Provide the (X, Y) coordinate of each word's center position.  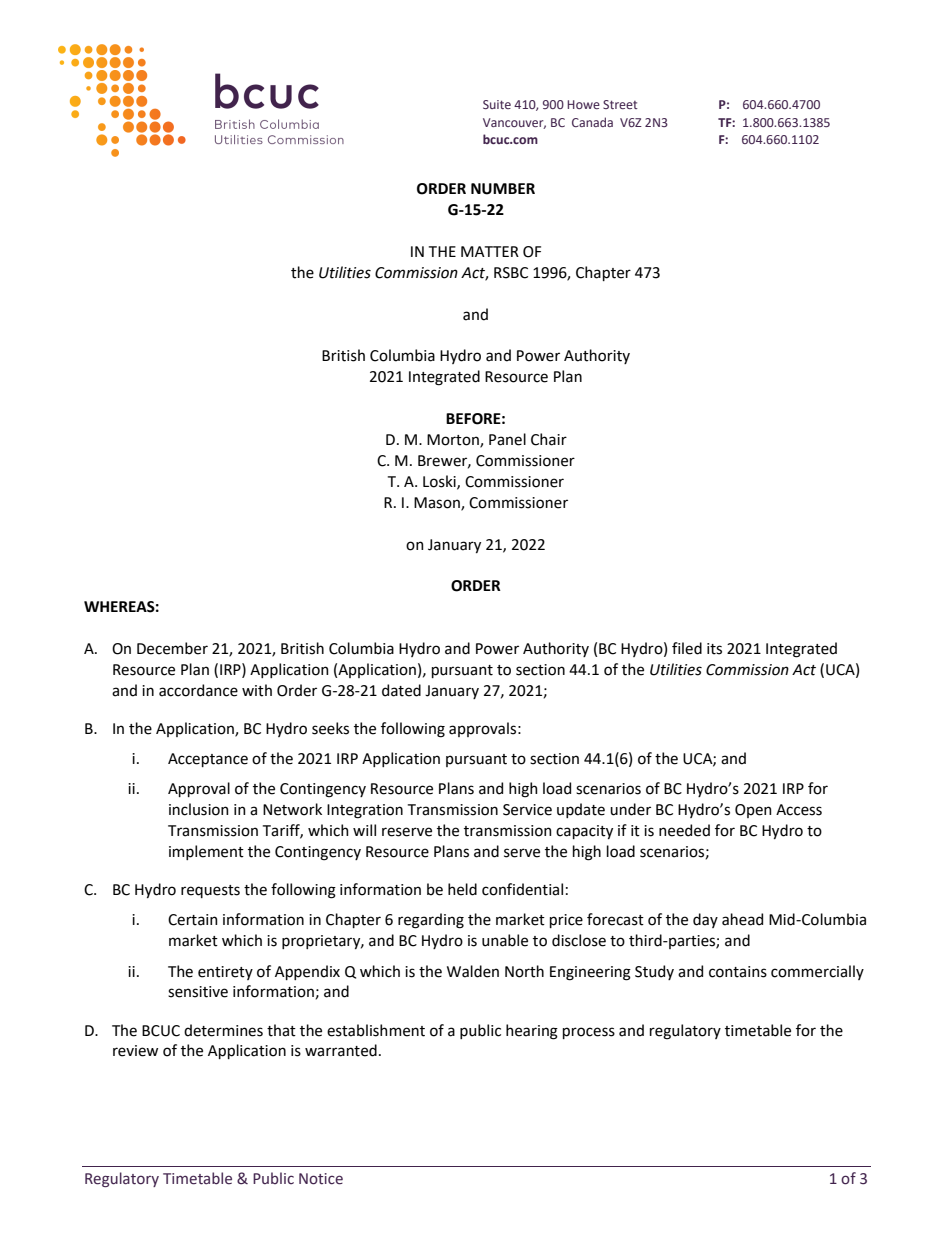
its (714, 649)
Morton (454, 441)
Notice (321, 1179)
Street (620, 104)
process (589, 1033)
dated (401, 690)
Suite (497, 104)
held (462, 889)
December (172, 648)
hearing (532, 1032)
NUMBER (503, 189)
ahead (742, 919)
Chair (549, 439)
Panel (507, 439)
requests (210, 891)
